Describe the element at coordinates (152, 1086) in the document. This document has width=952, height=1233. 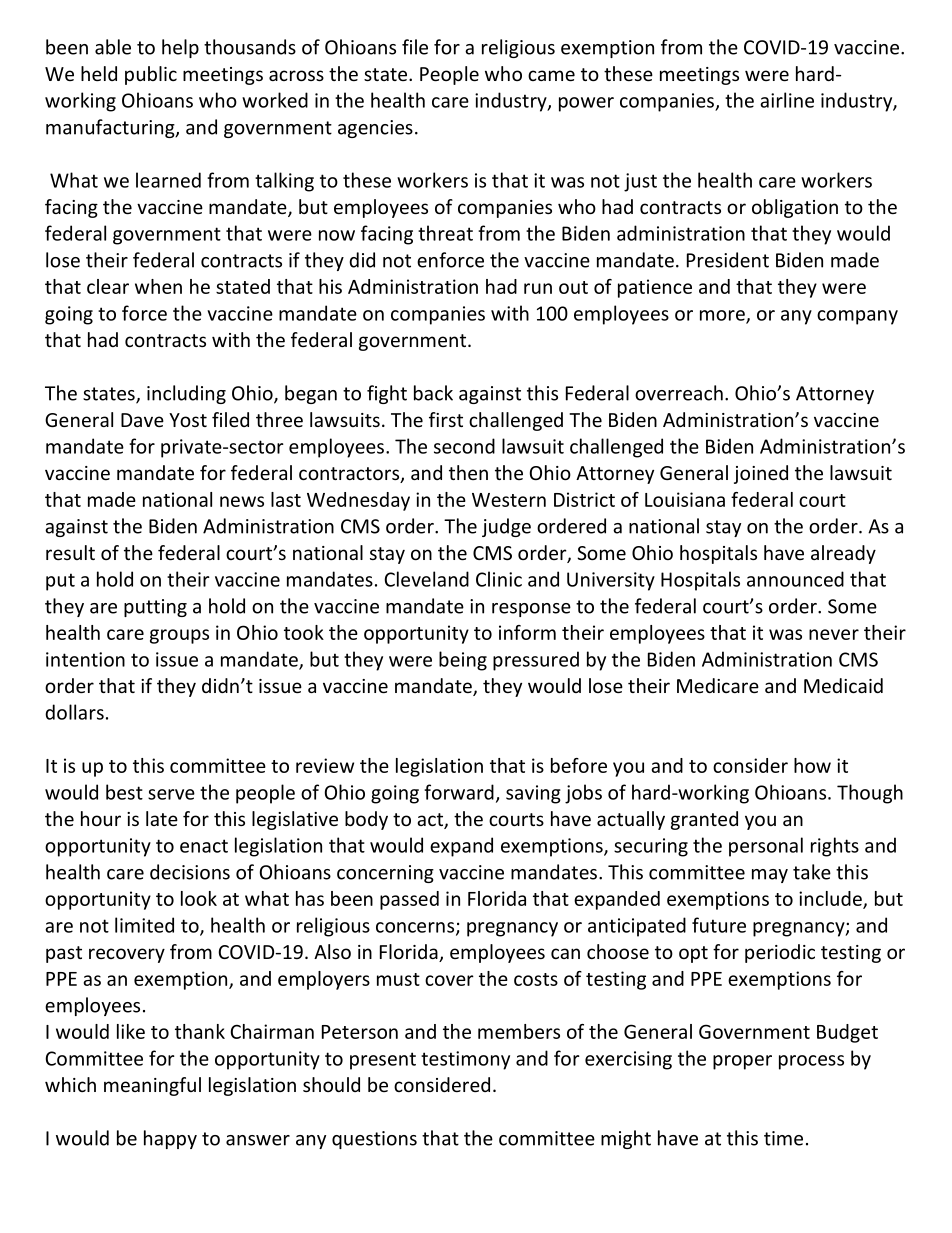
I see `meaningful` at that location.
